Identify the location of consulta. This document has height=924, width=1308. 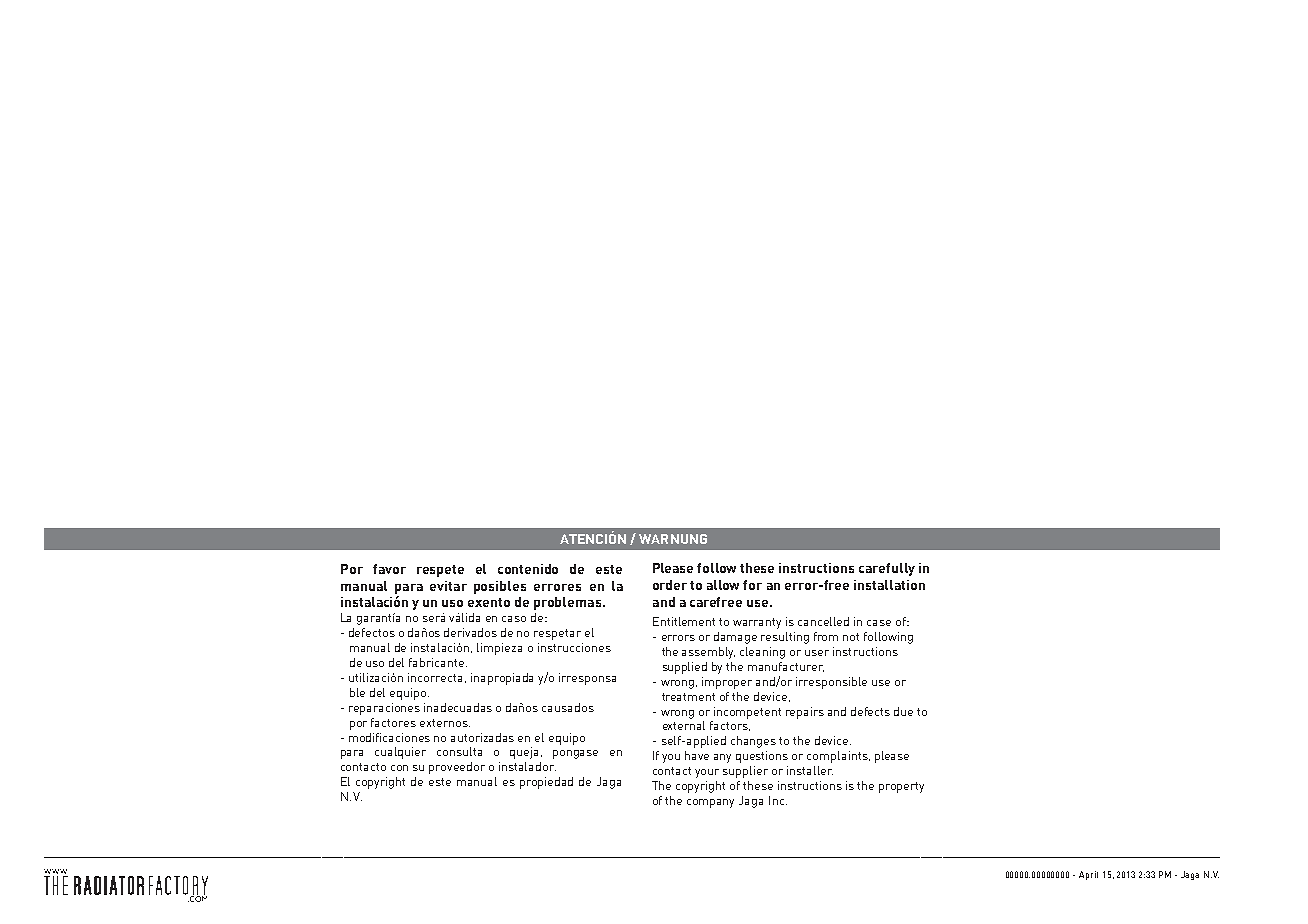
(459, 751).
